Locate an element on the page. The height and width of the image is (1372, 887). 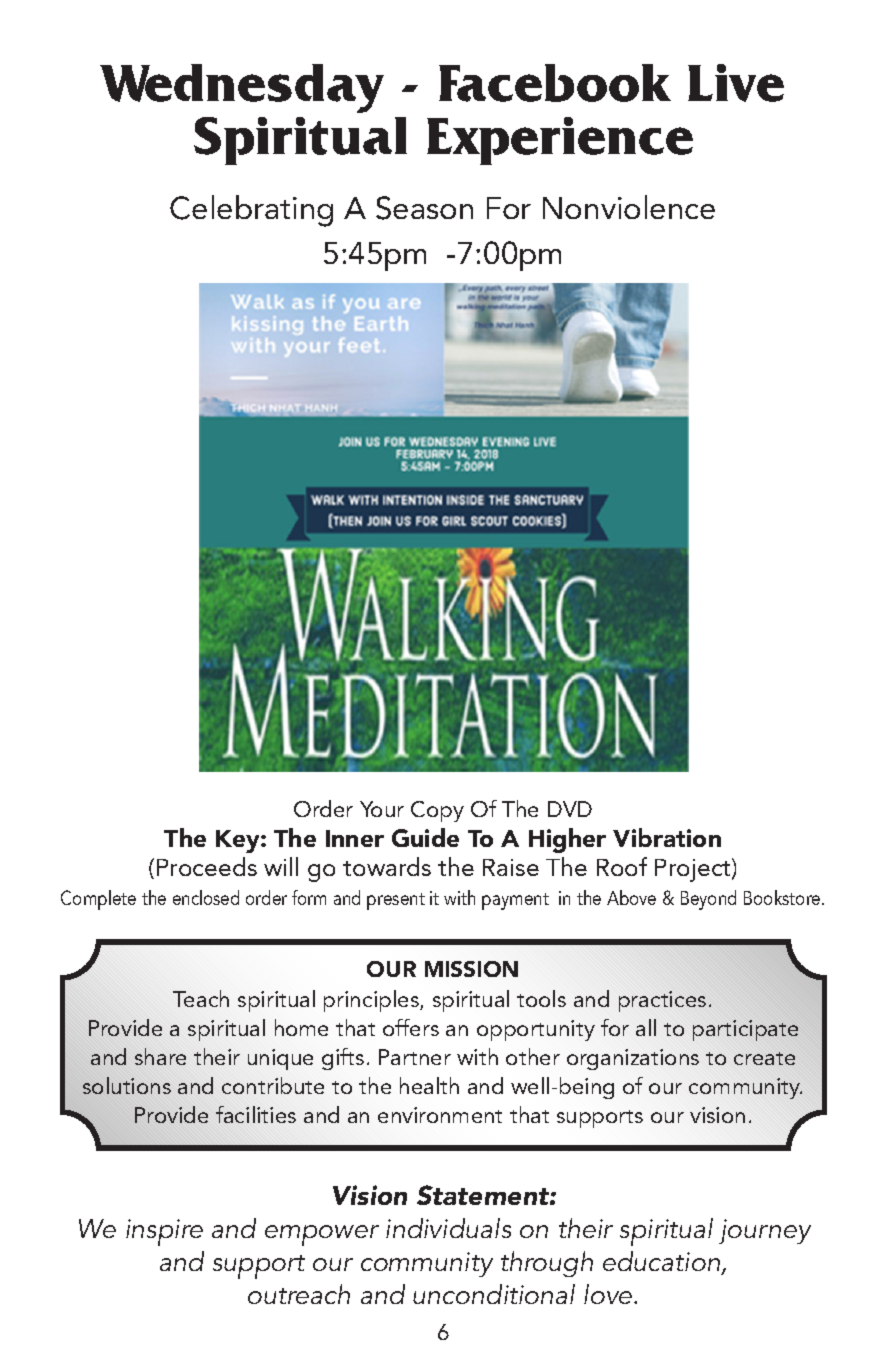
Teach is located at coordinates (201, 998).
